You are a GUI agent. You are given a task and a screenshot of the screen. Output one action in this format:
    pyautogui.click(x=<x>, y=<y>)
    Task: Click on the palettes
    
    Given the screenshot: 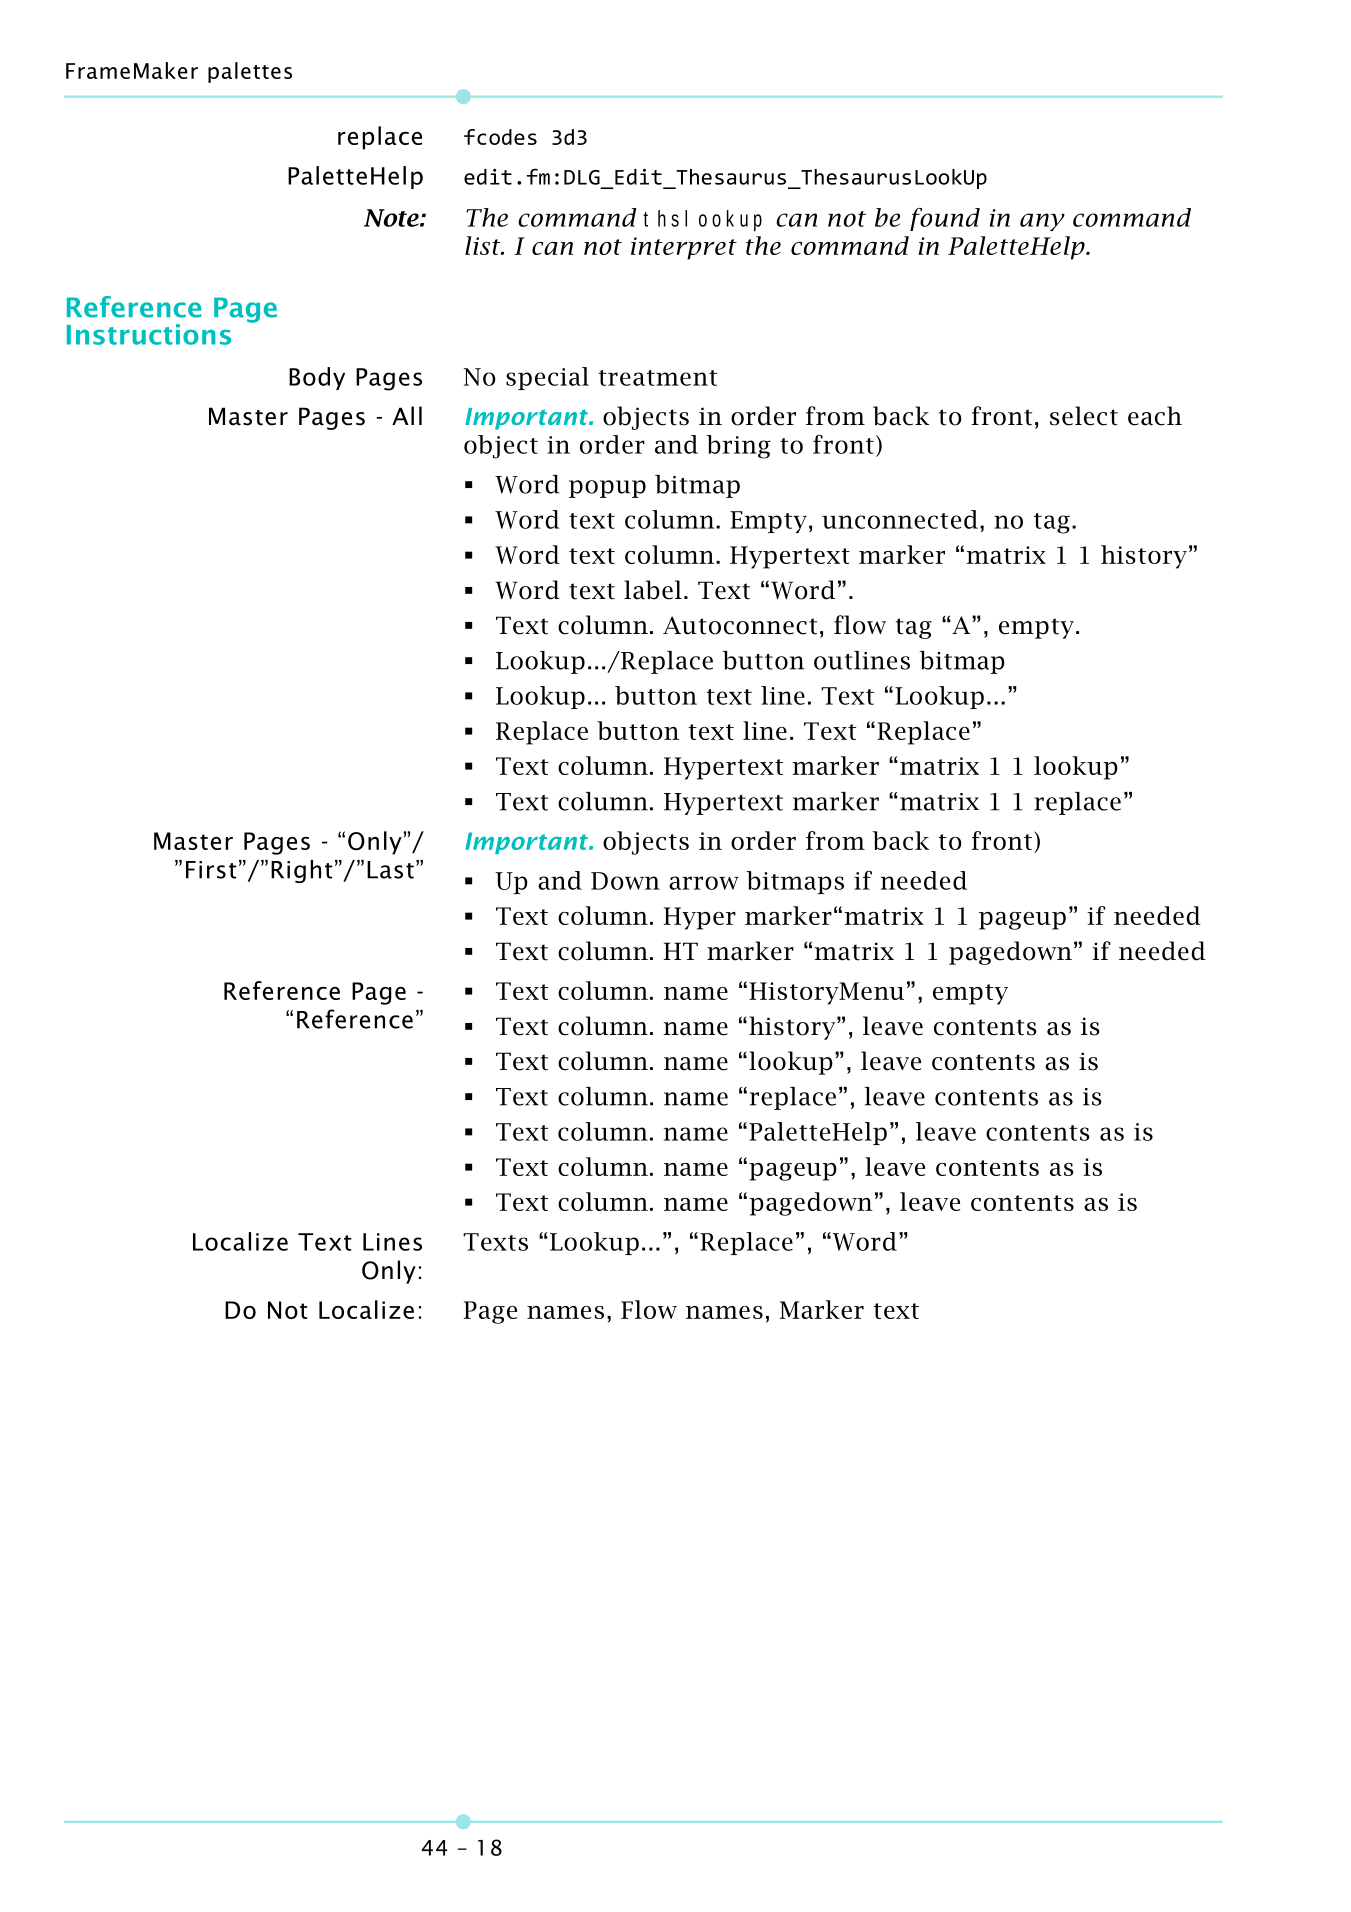 What is the action you would take?
    pyautogui.click(x=250, y=72)
